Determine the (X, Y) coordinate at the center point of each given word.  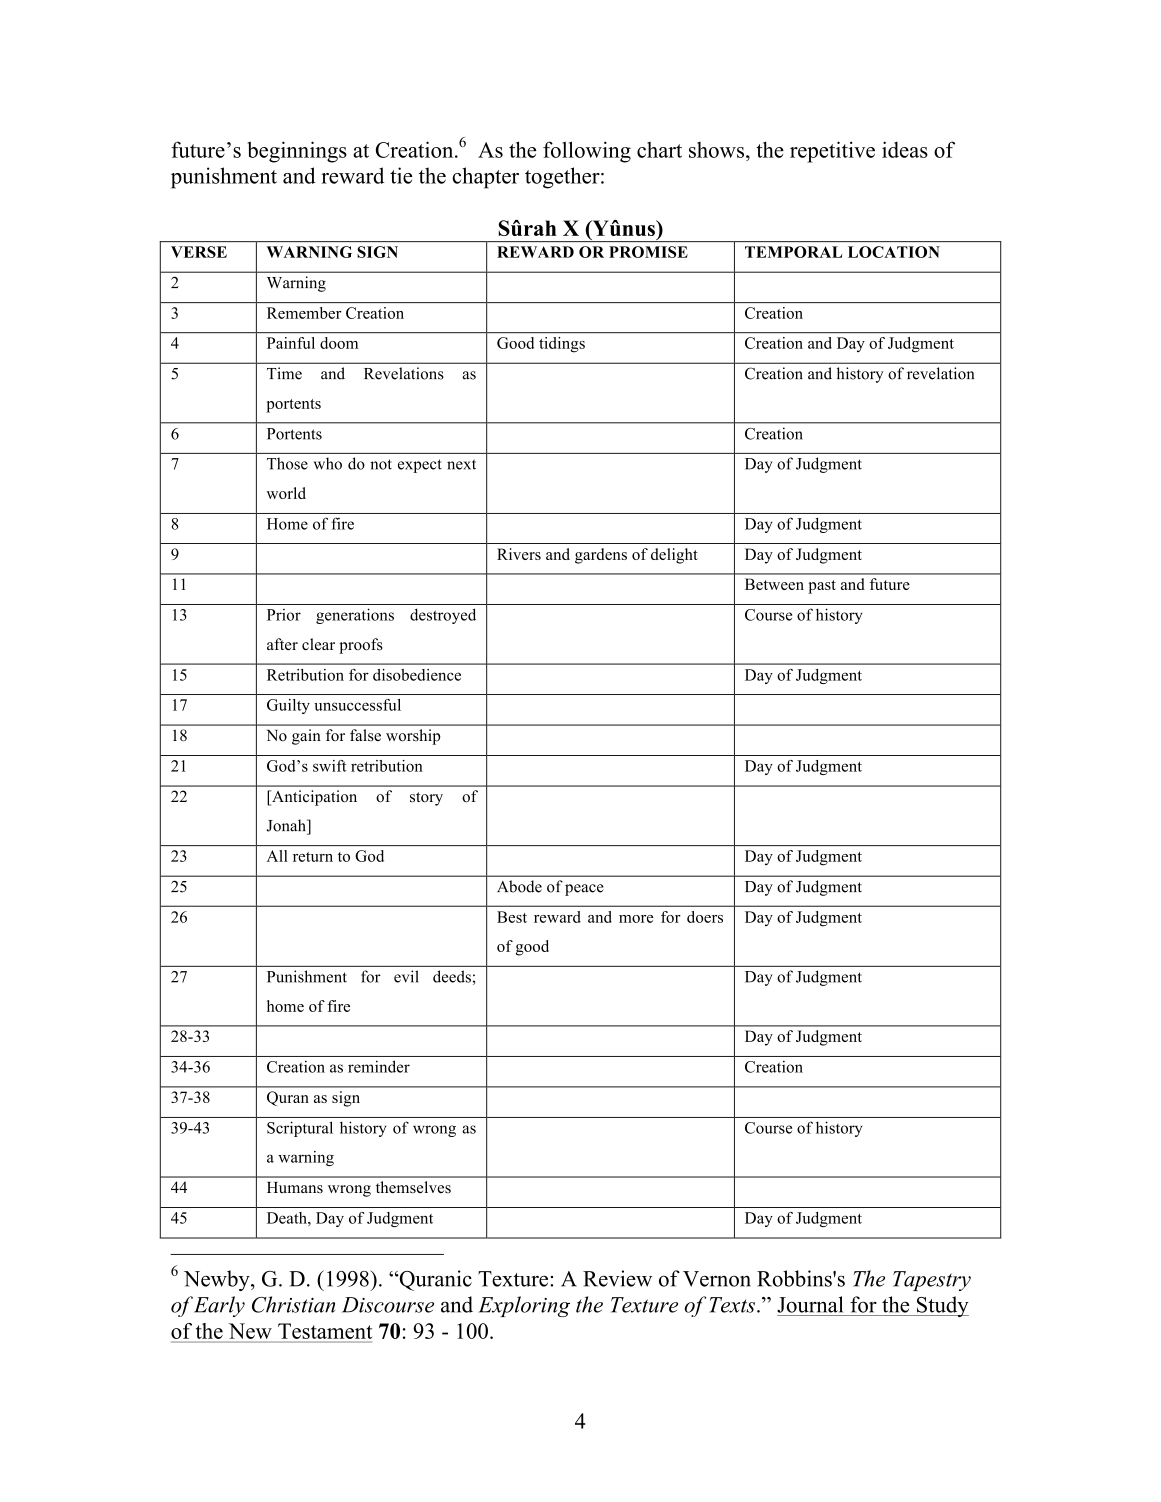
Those (287, 463)
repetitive (832, 152)
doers (705, 917)
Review (617, 1278)
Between (774, 584)
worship (413, 737)
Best (512, 917)
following (587, 152)
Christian (293, 1304)
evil (406, 976)
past (822, 587)
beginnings (297, 152)
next (461, 464)
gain (306, 737)
